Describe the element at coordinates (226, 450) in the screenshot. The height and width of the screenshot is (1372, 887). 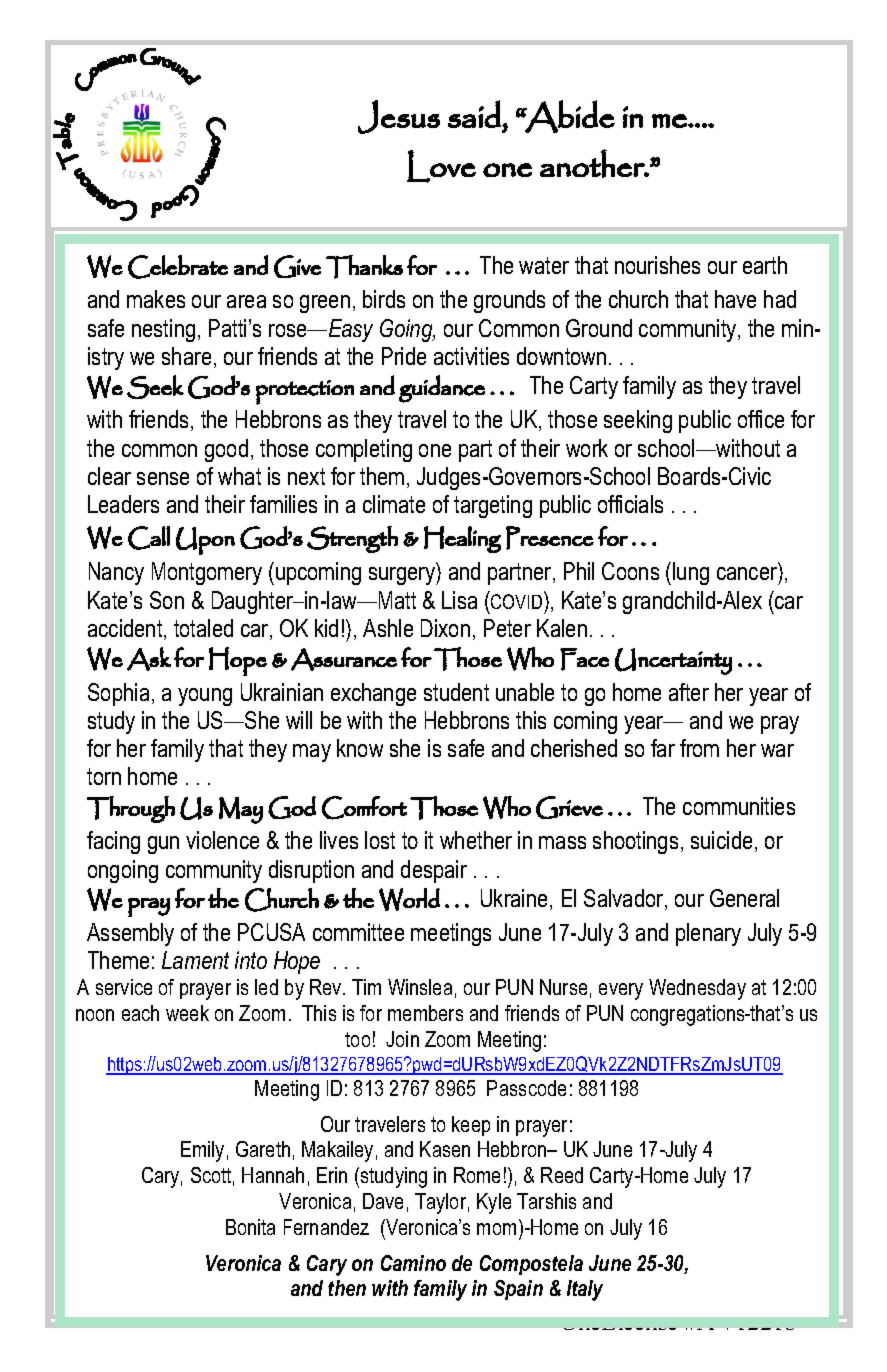
I see `good` at that location.
